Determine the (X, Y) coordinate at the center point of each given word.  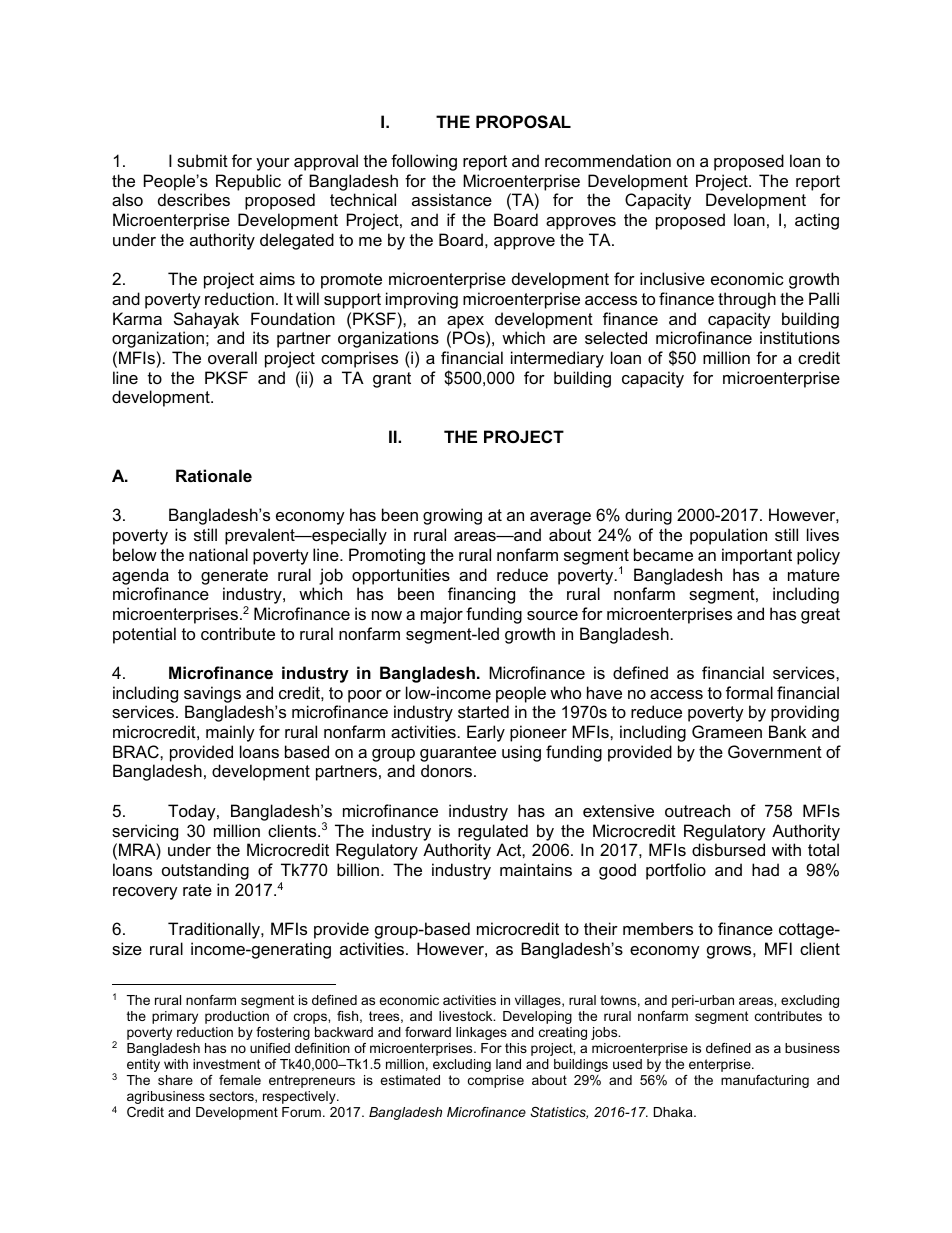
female (240, 1080)
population (728, 536)
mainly (230, 733)
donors (448, 770)
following (424, 162)
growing (452, 516)
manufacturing (765, 1081)
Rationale (214, 475)
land (508, 1064)
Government (775, 751)
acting (817, 221)
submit (202, 160)
